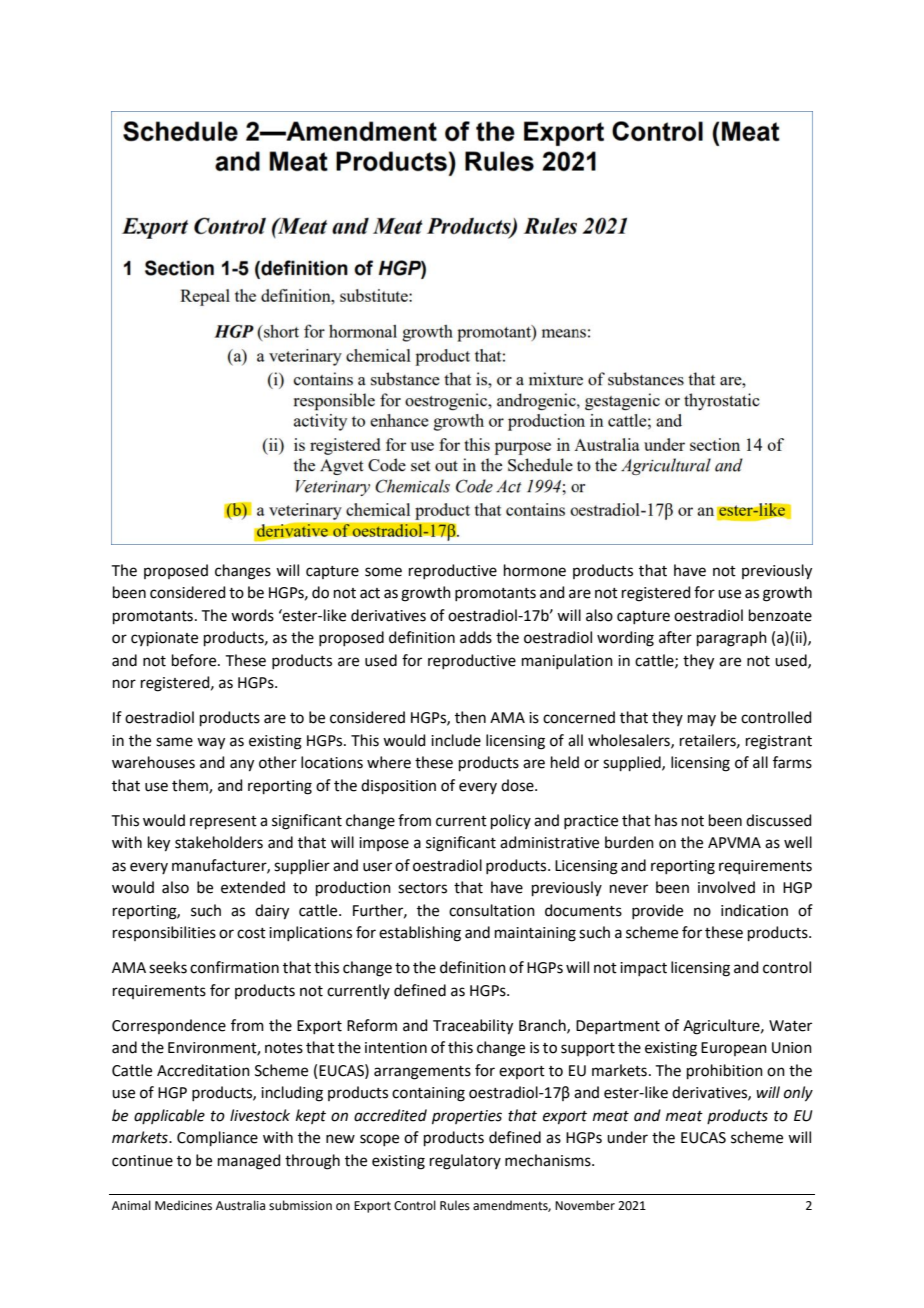  What do you see at coordinates (780, 615) in the document?
I see `benzoate` at bounding box center [780, 615].
